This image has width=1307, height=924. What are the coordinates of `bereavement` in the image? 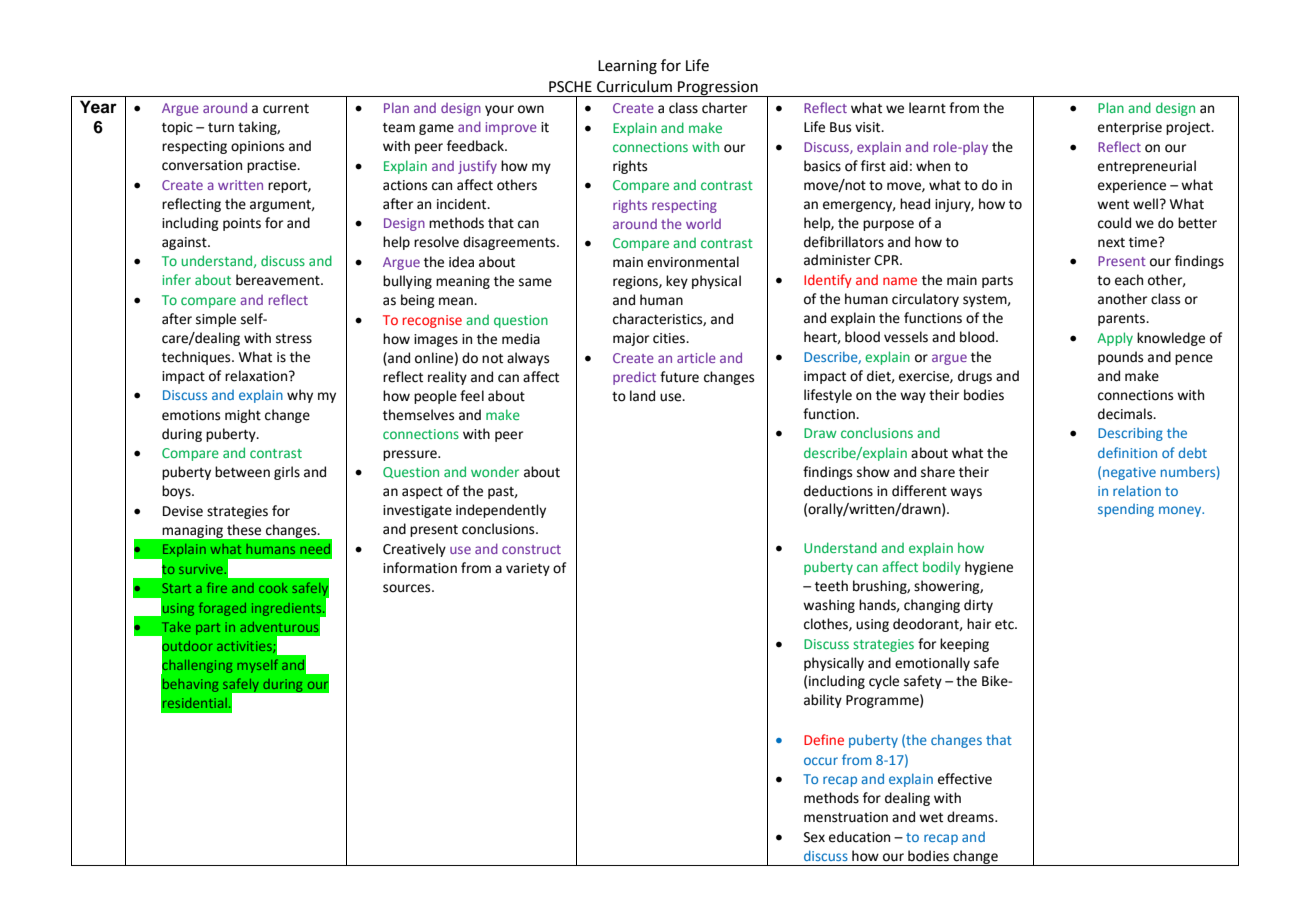 It's located at (279, 280).
